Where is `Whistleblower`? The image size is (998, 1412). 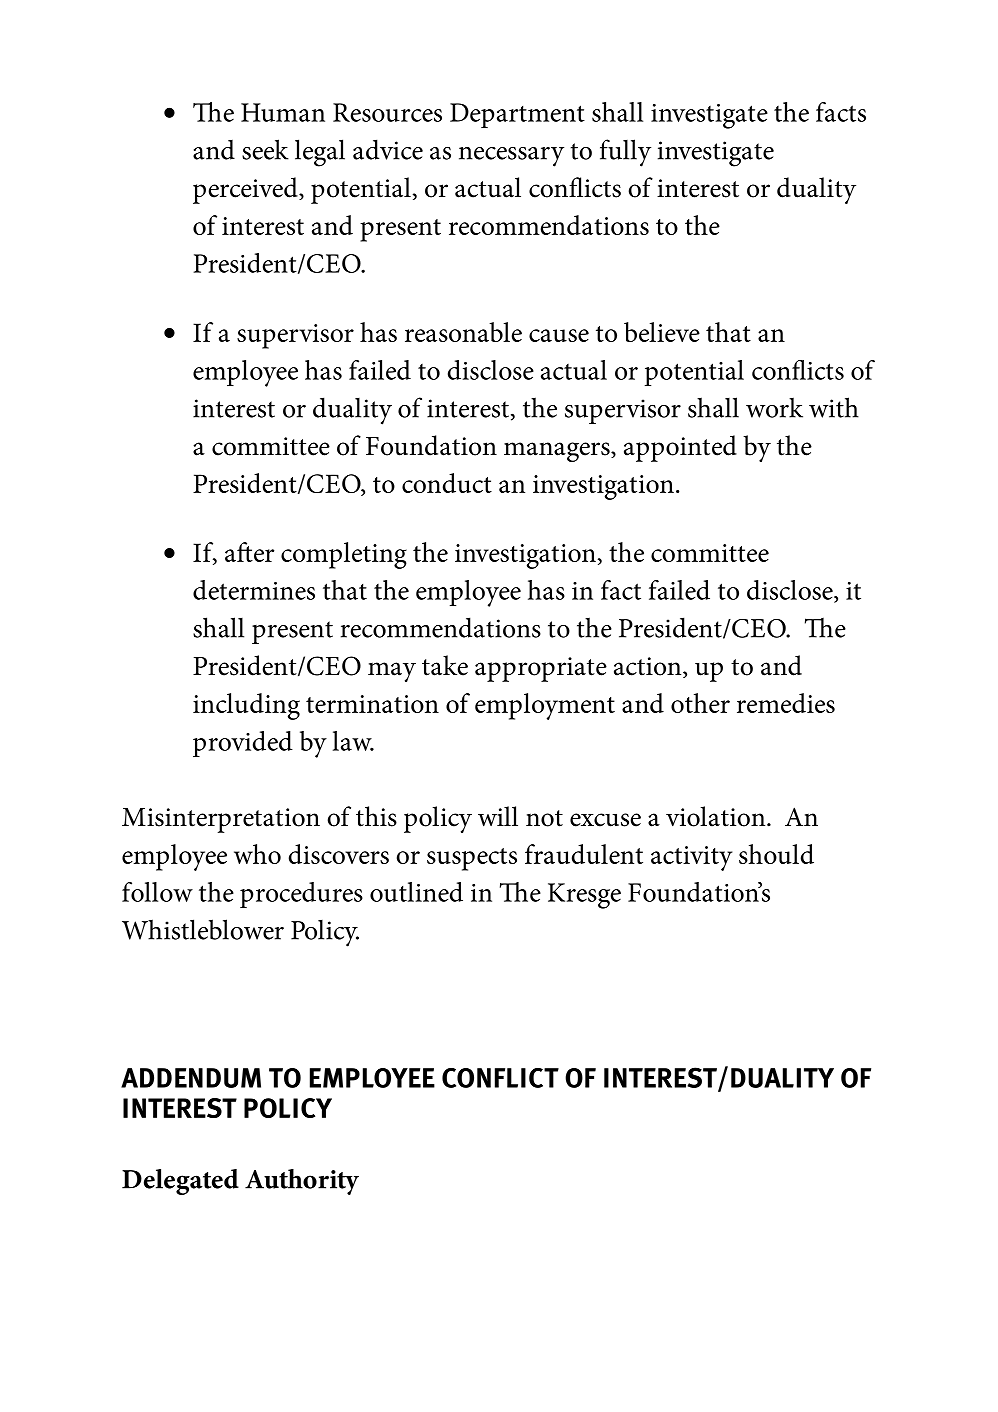 Whistleblower is located at coordinates (203, 929).
